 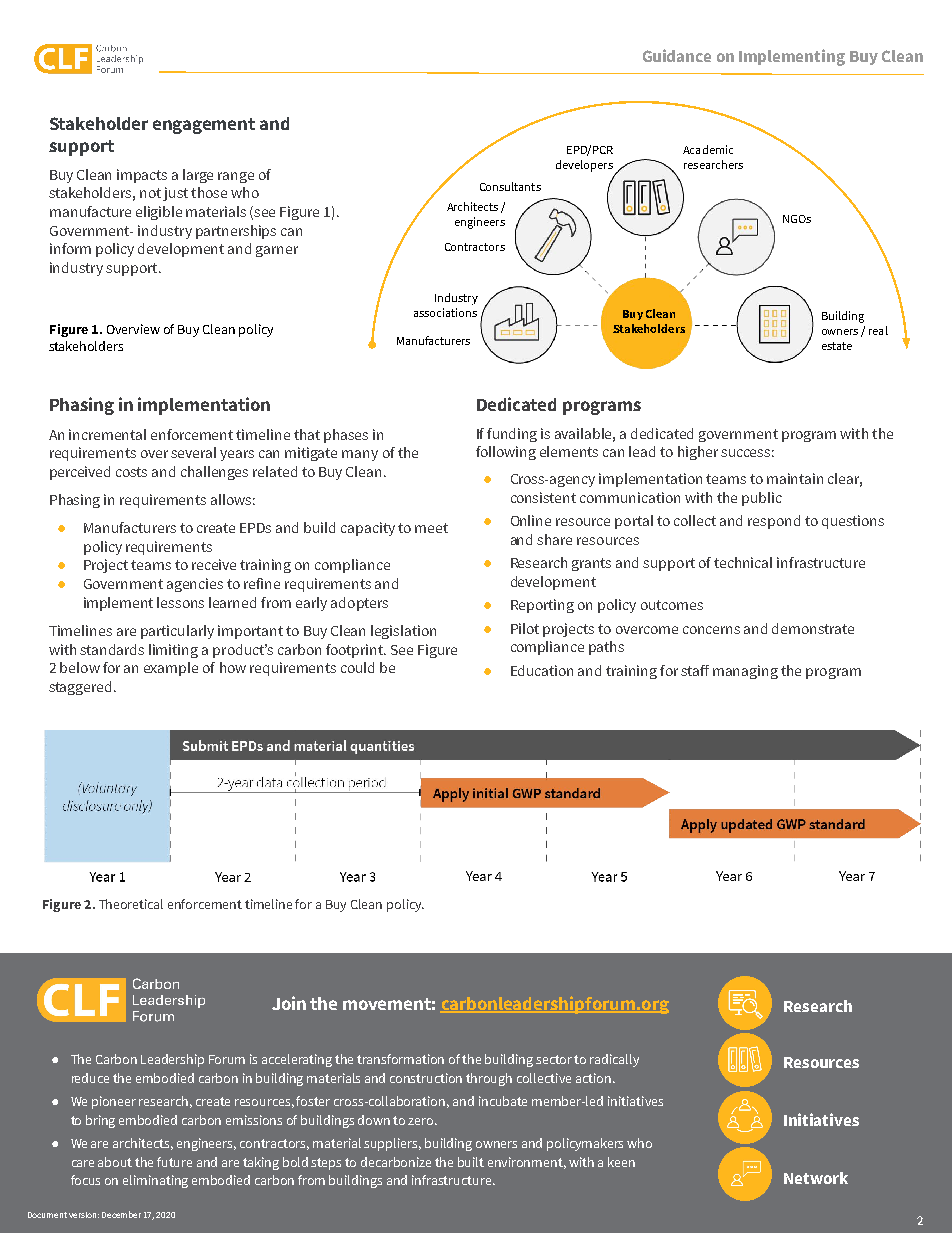 I want to click on engagement, so click(x=204, y=126).
